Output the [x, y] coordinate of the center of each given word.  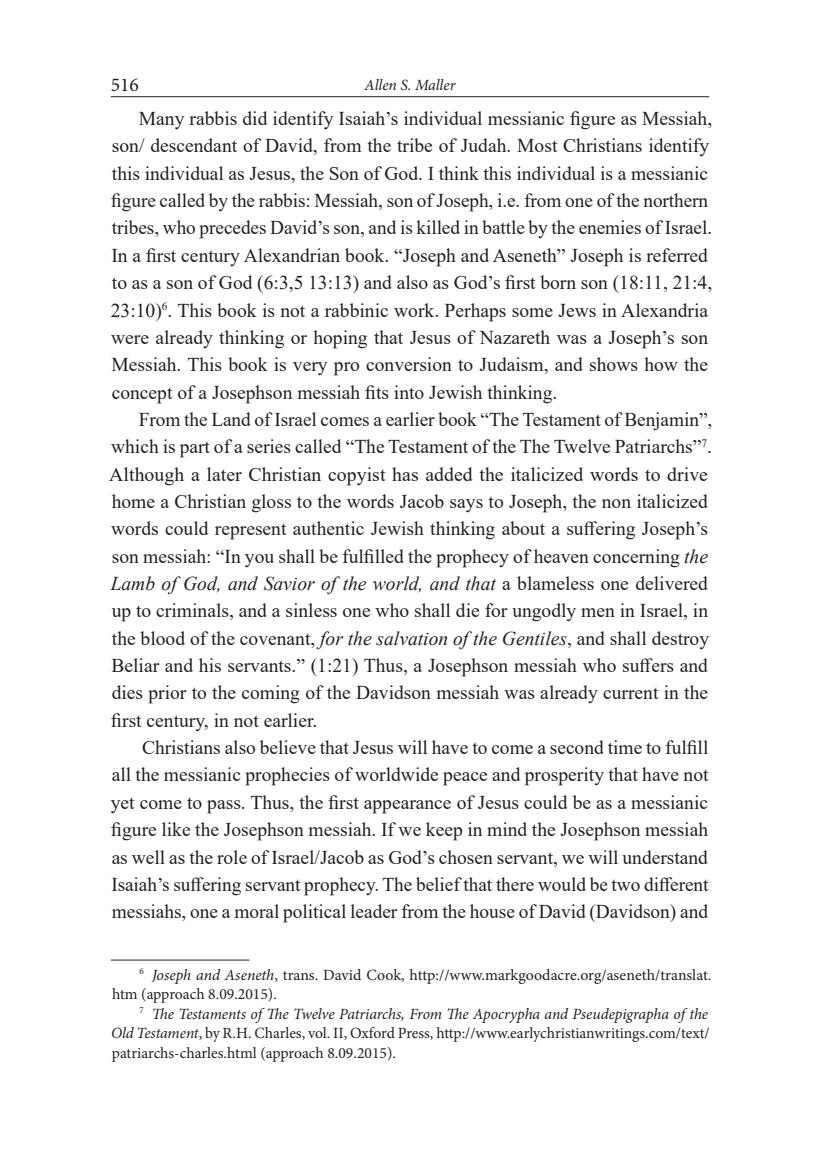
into [409, 392]
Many [161, 121]
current [631, 693]
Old [123, 1033]
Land [231, 419]
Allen [380, 84]
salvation [411, 638]
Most [537, 145]
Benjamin [663, 421]
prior [167, 694]
